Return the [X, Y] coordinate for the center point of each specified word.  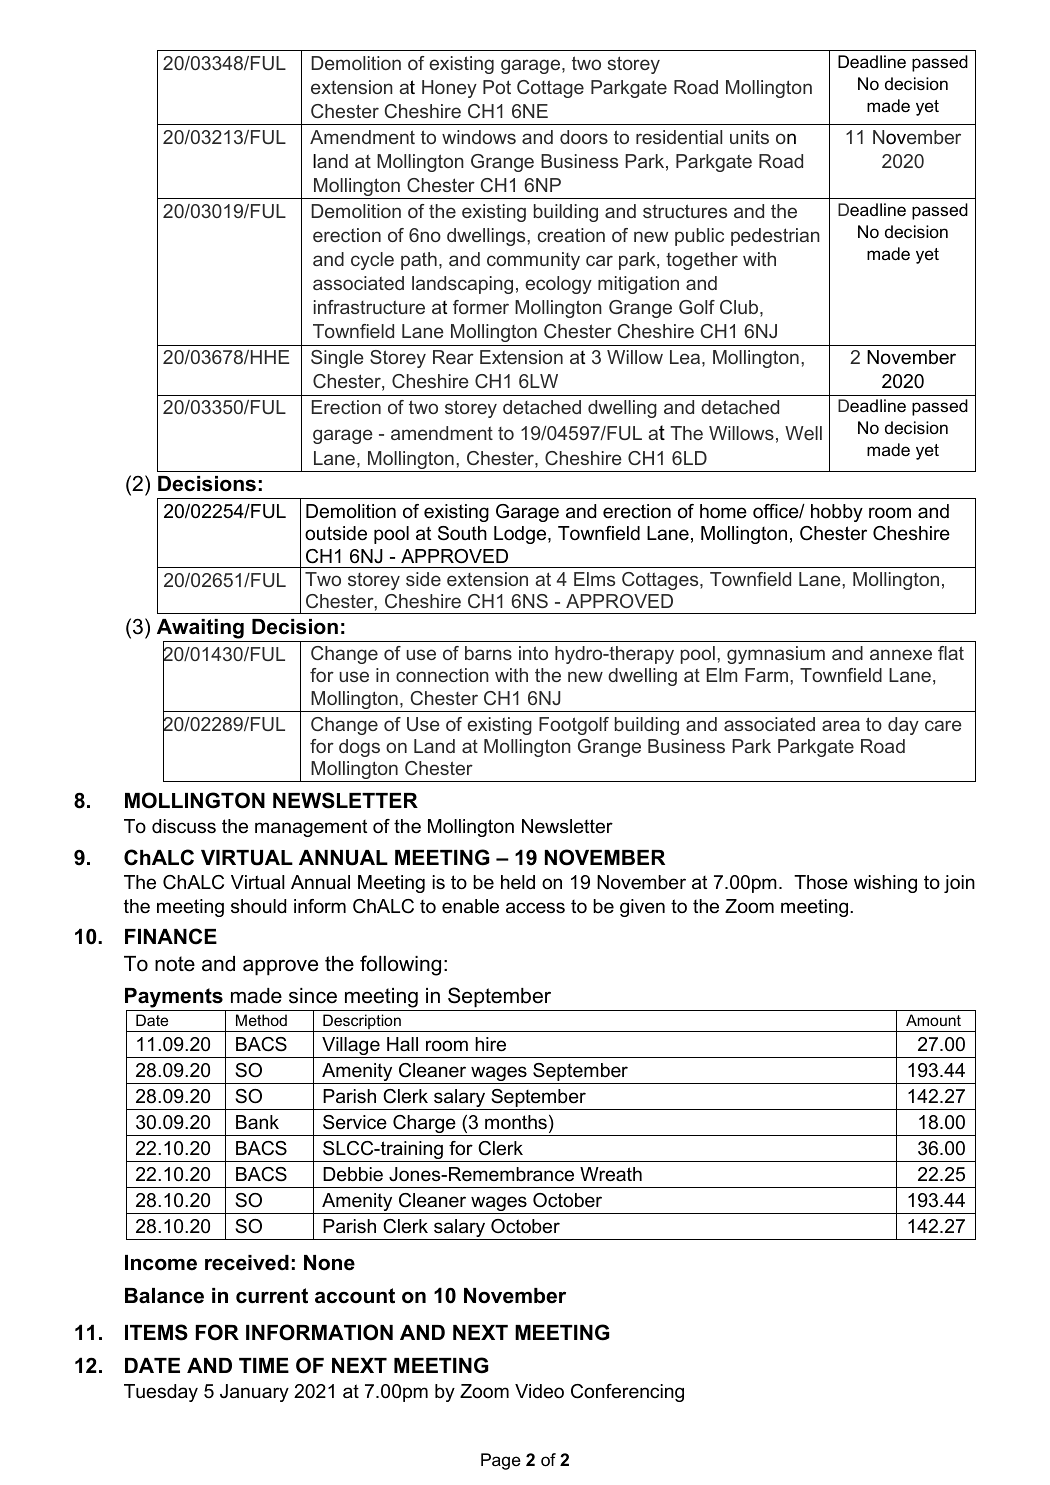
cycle [372, 261]
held [518, 882]
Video [539, 1391]
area [841, 725]
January [254, 1393]
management [311, 828]
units [749, 137]
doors [584, 137]
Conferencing [627, 1393]
